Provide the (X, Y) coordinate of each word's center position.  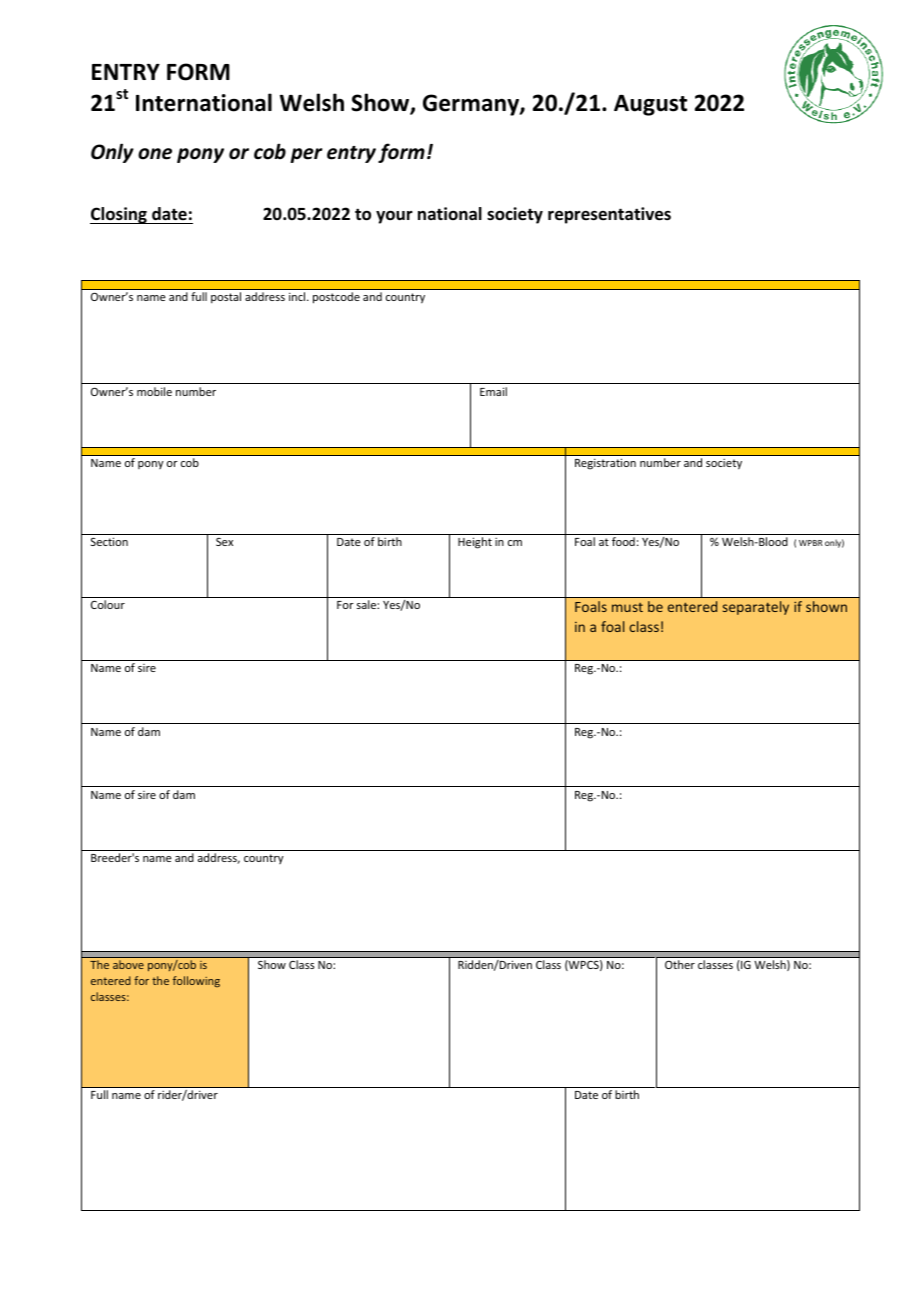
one (155, 154)
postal (226, 298)
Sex (224, 542)
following (196, 981)
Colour (108, 604)
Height (475, 543)
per (306, 155)
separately (756, 608)
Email (493, 391)
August (650, 105)
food (623, 541)
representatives (609, 215)
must (627, 607)
